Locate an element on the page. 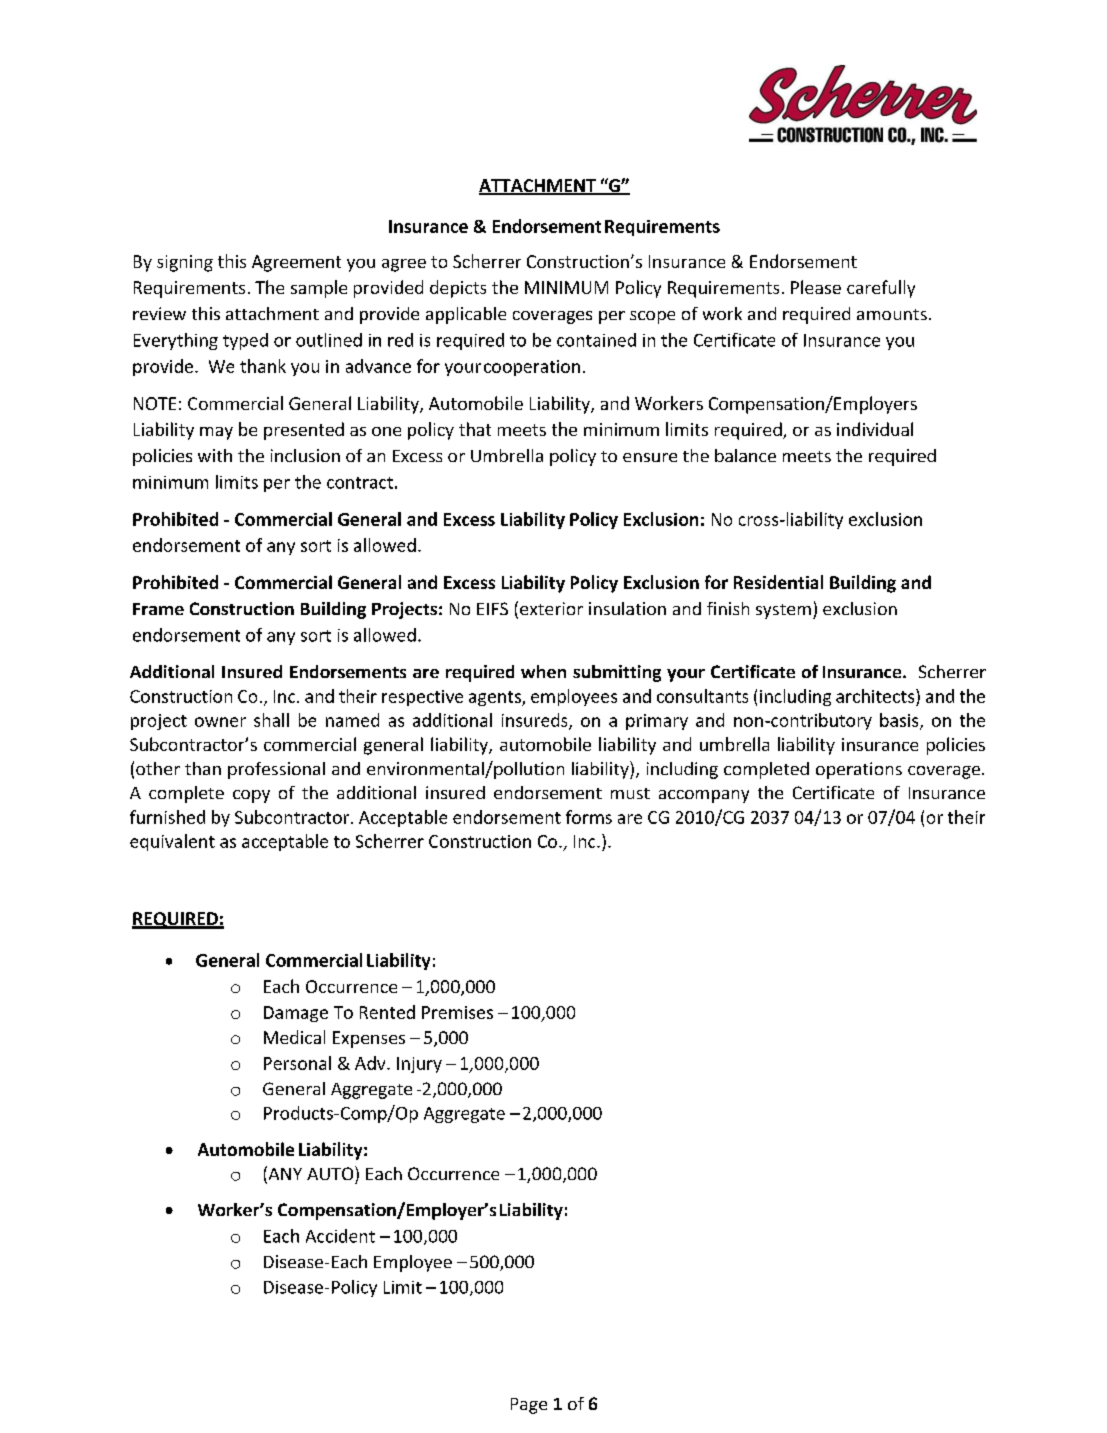 The width and height of the page is (1107, 1433). Please is located at coordinates (816, 287).
